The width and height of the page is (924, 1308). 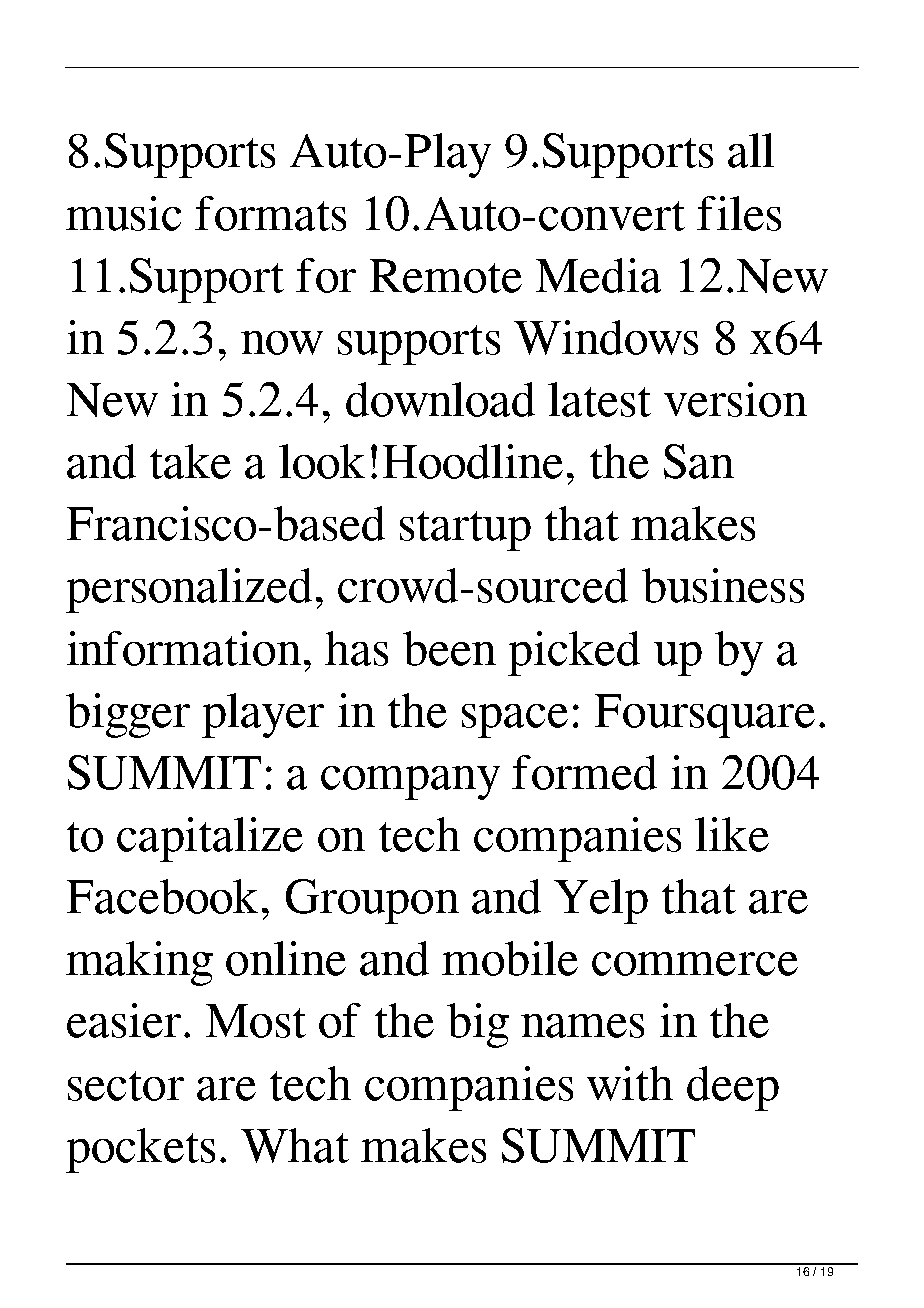 I want to click on startup, so click(x=465, y=531).
